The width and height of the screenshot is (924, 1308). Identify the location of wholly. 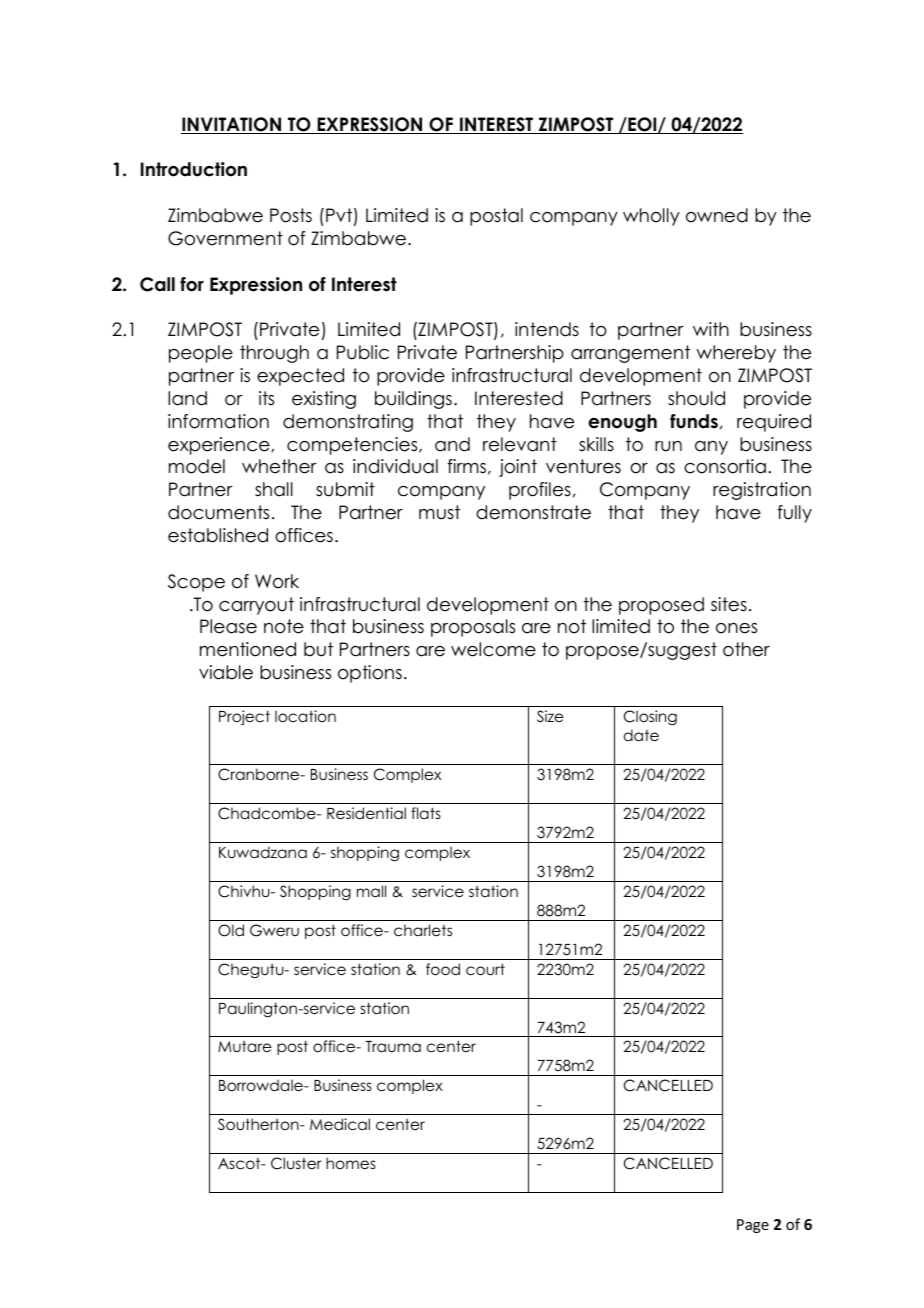
(651, 217).
